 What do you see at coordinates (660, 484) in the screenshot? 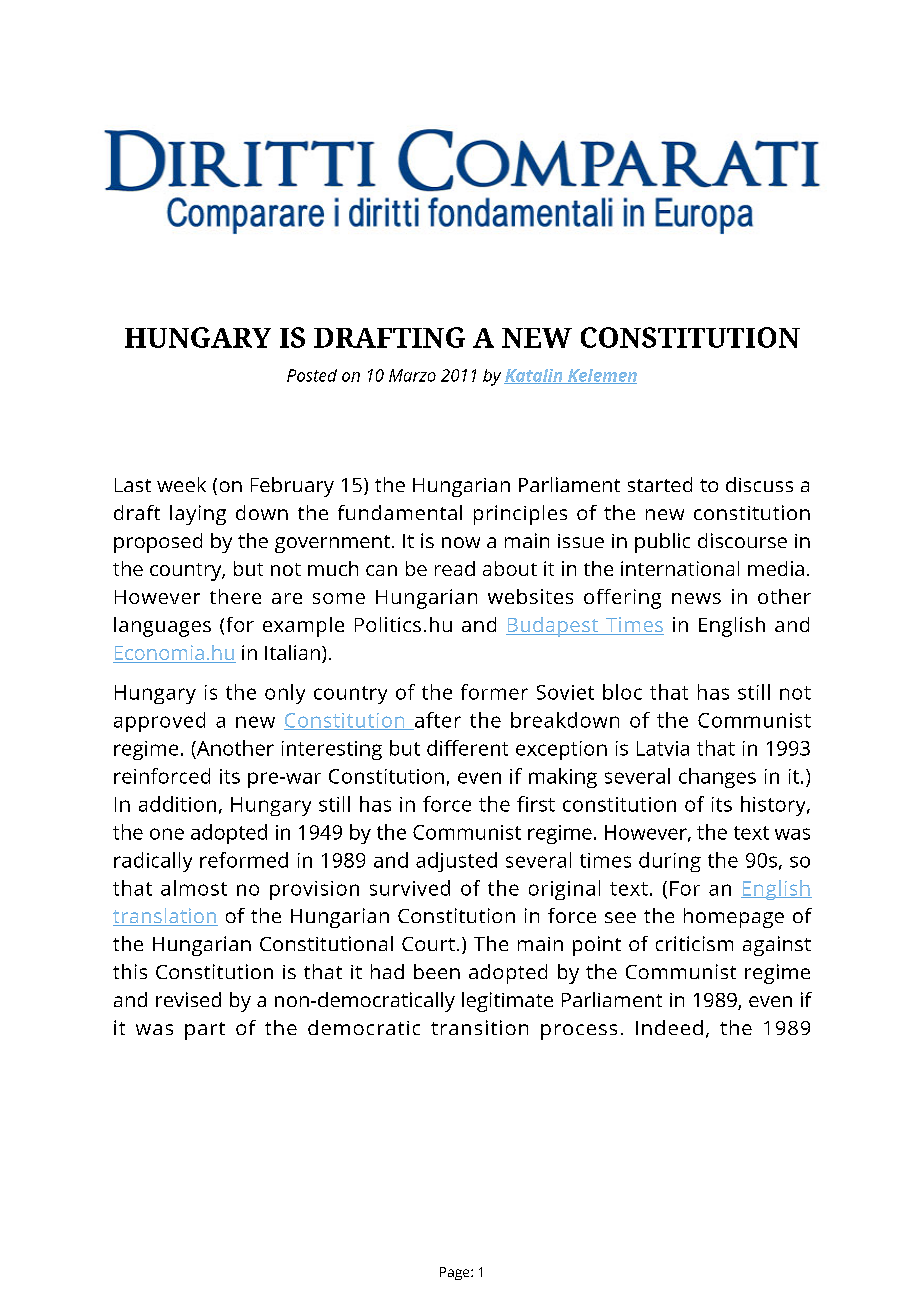
I see `started` at bounding box center [660, 484].
